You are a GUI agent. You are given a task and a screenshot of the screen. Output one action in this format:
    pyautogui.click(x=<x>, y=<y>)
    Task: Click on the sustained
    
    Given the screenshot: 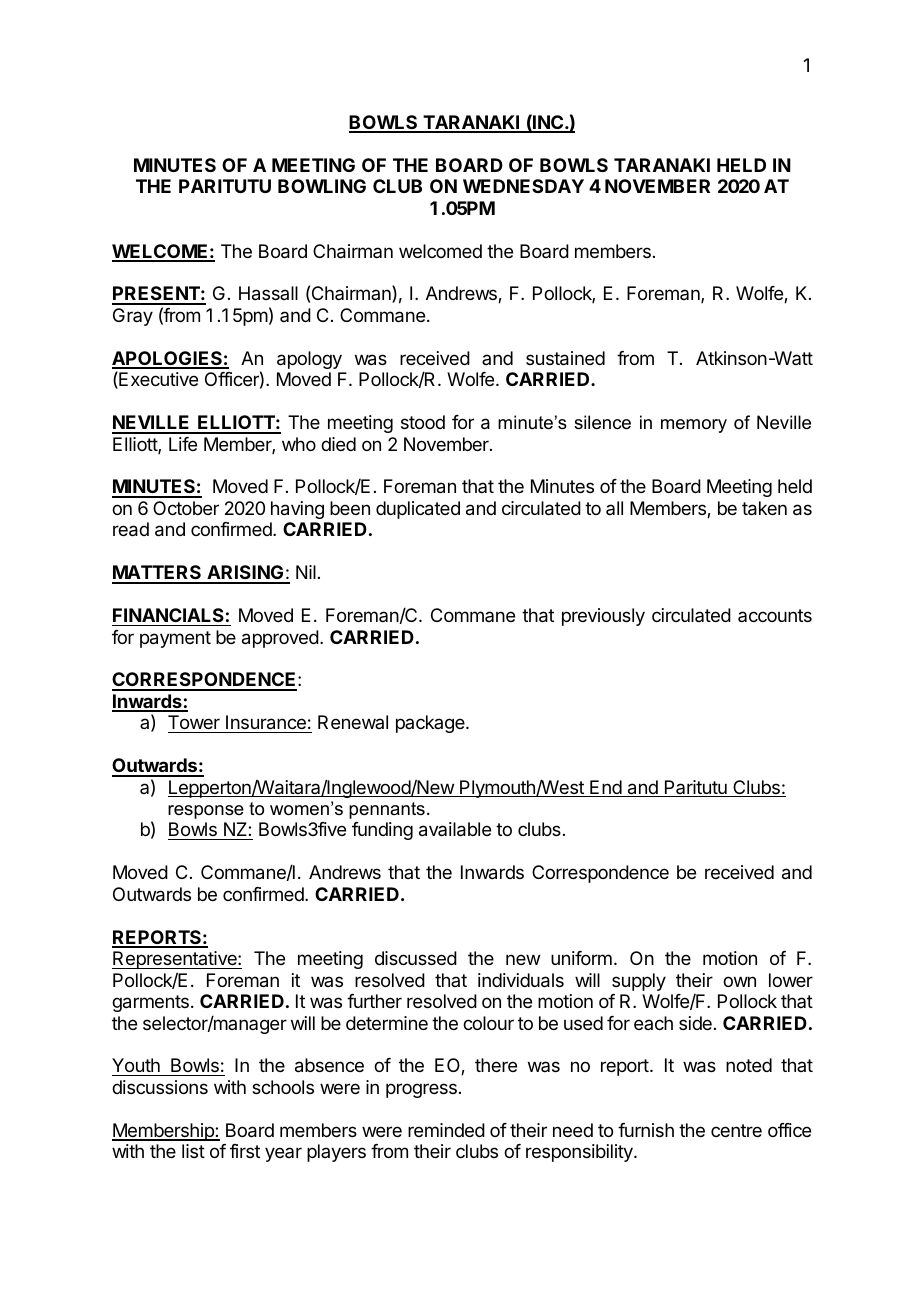 What is the action you would take?
    pyautogui.click(x=565, y=358)
